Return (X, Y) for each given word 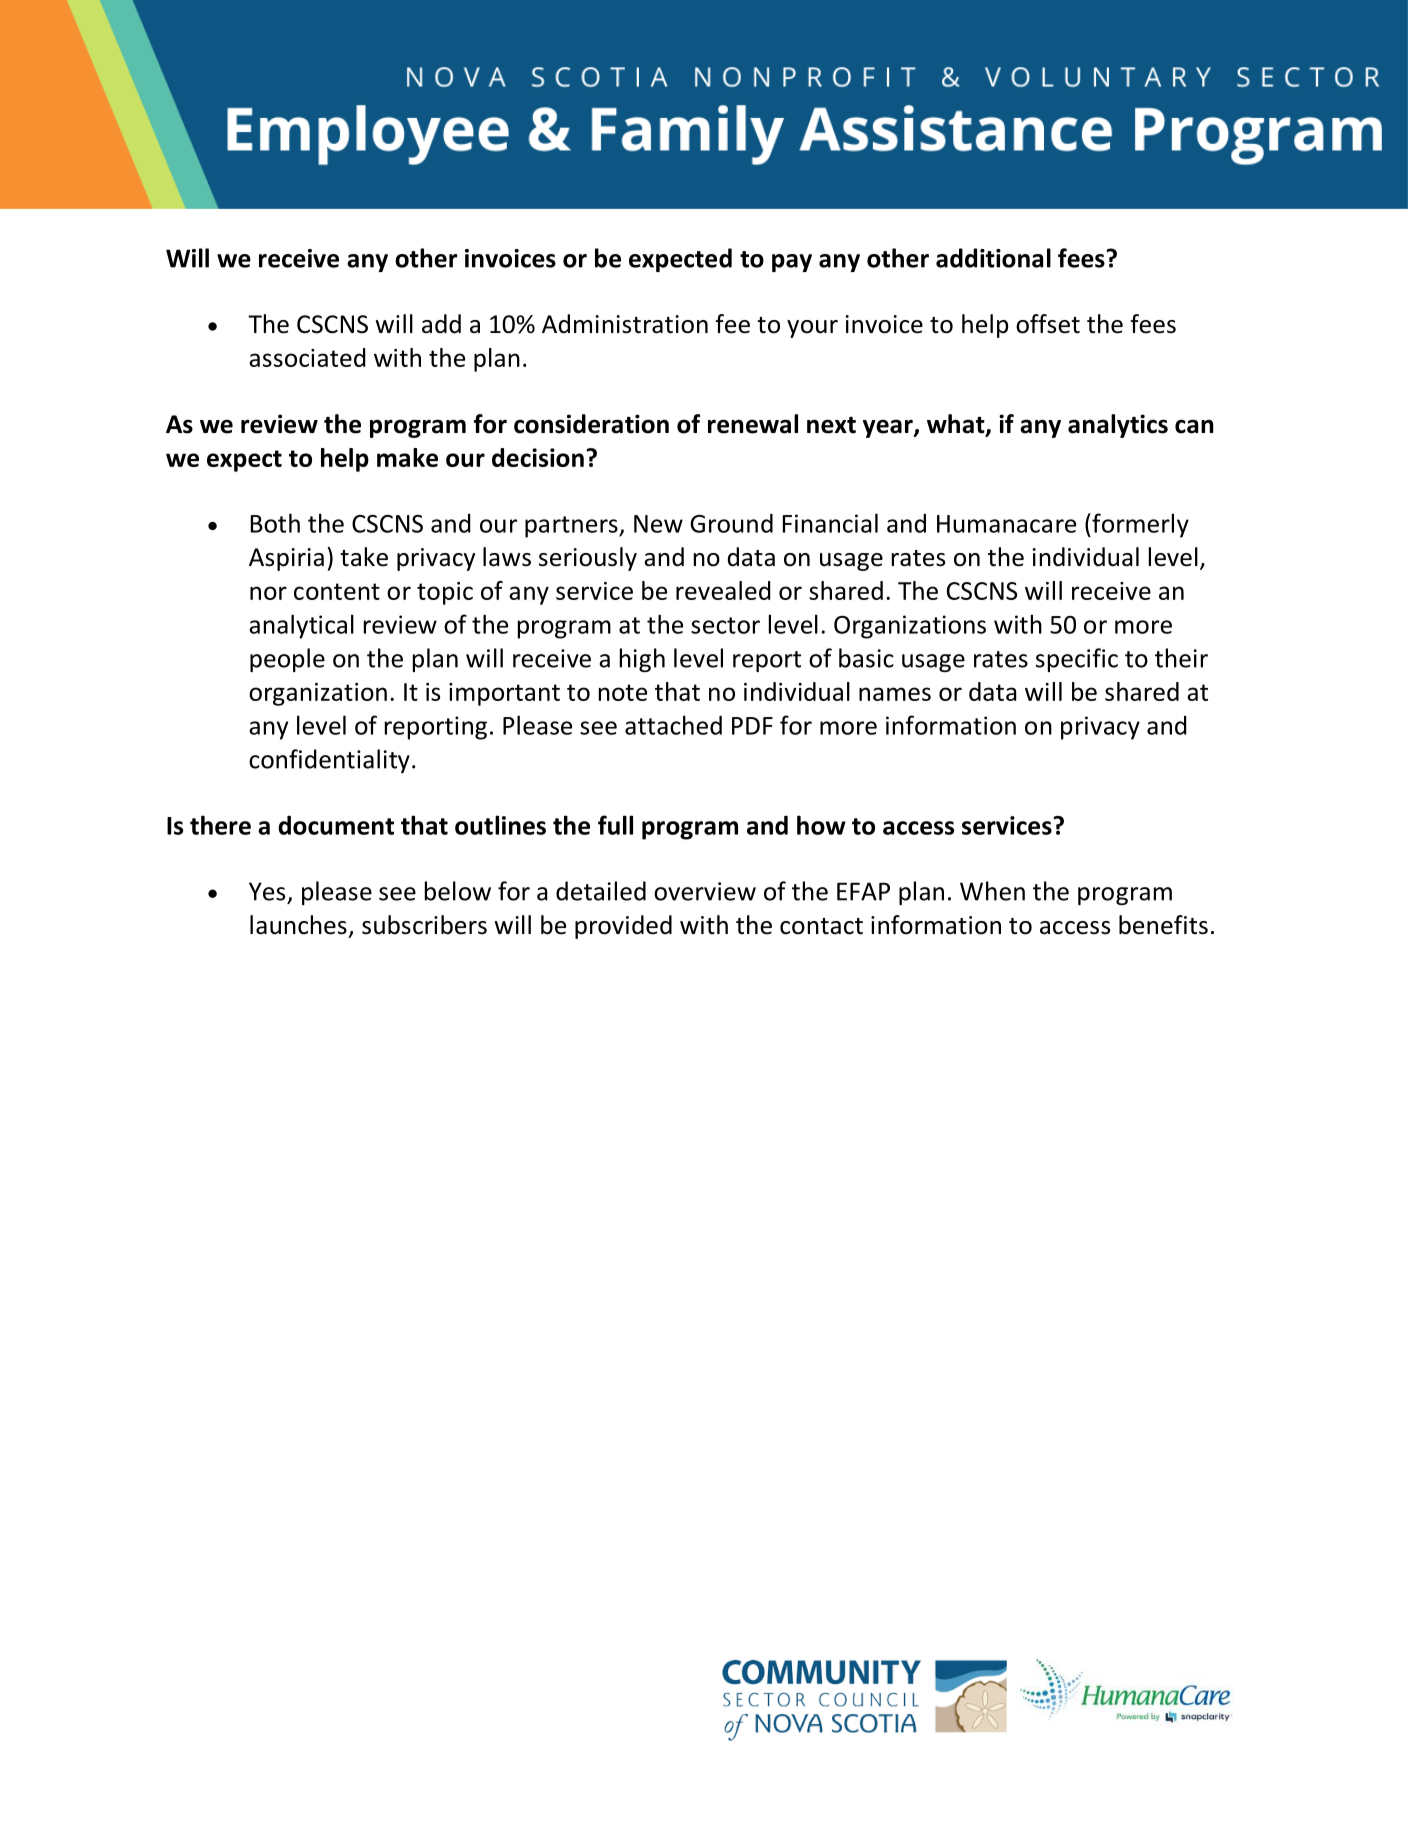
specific (1077, 660)
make (407, 457)
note (623, 692)
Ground (731, 523)
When (992, 891)
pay (792, 263)
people (287, 660)
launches (298, 925)
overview (705, 891)
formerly (1139, 525)
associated (307, 357)
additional (993, 258)
